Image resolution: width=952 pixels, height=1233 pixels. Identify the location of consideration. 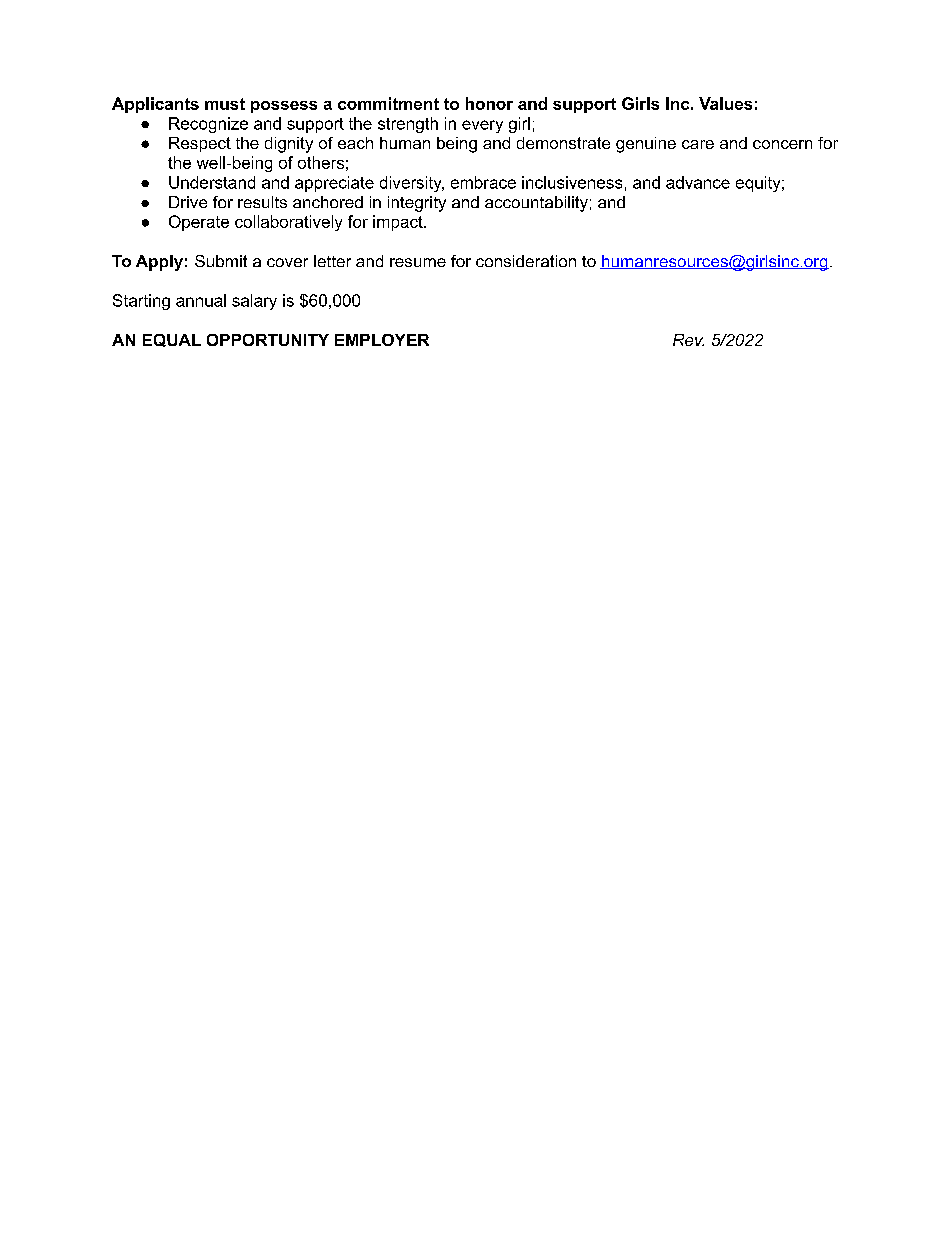
(526, 261).
